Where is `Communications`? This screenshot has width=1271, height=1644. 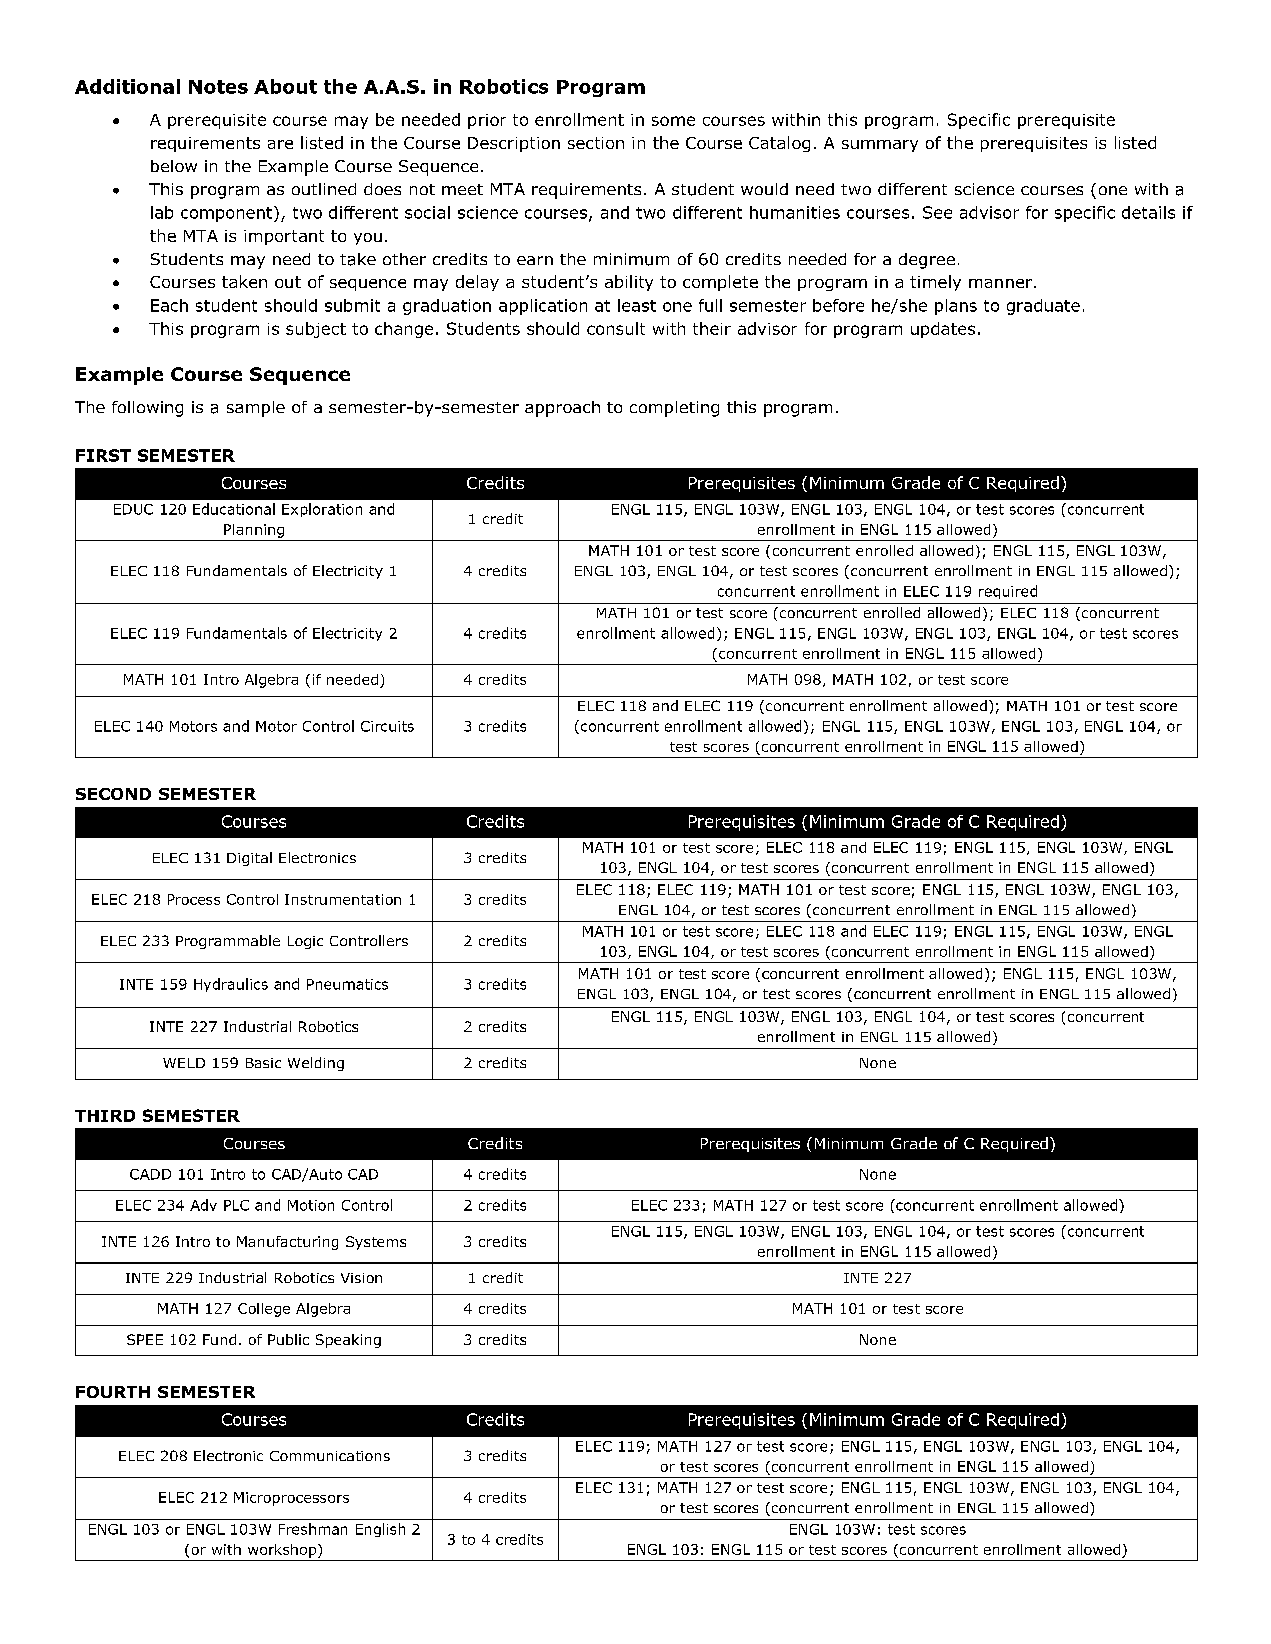
Communications is located at coordinates (330, 1456).
